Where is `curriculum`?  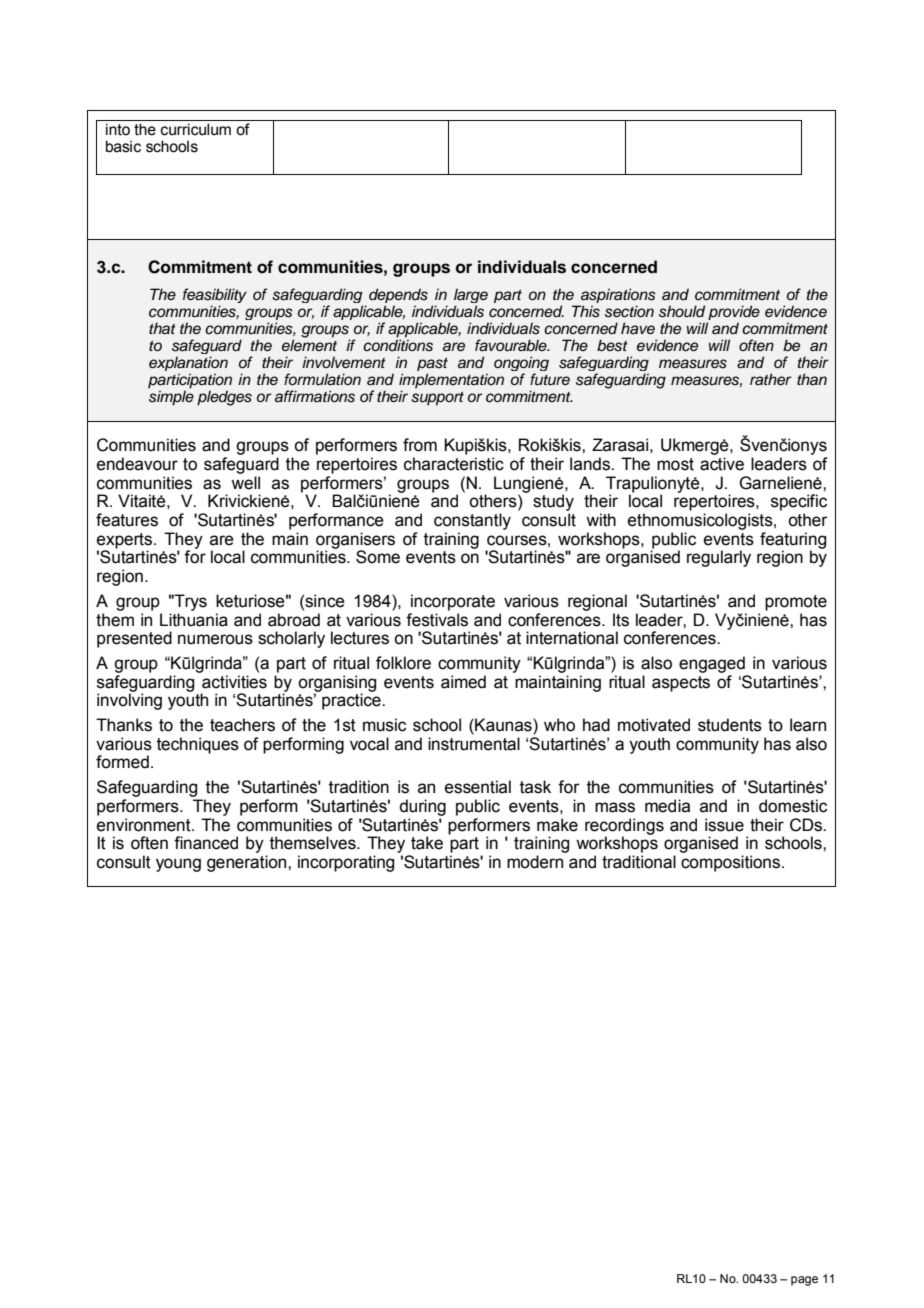
curriculum is located at coordinates (196, 129).
